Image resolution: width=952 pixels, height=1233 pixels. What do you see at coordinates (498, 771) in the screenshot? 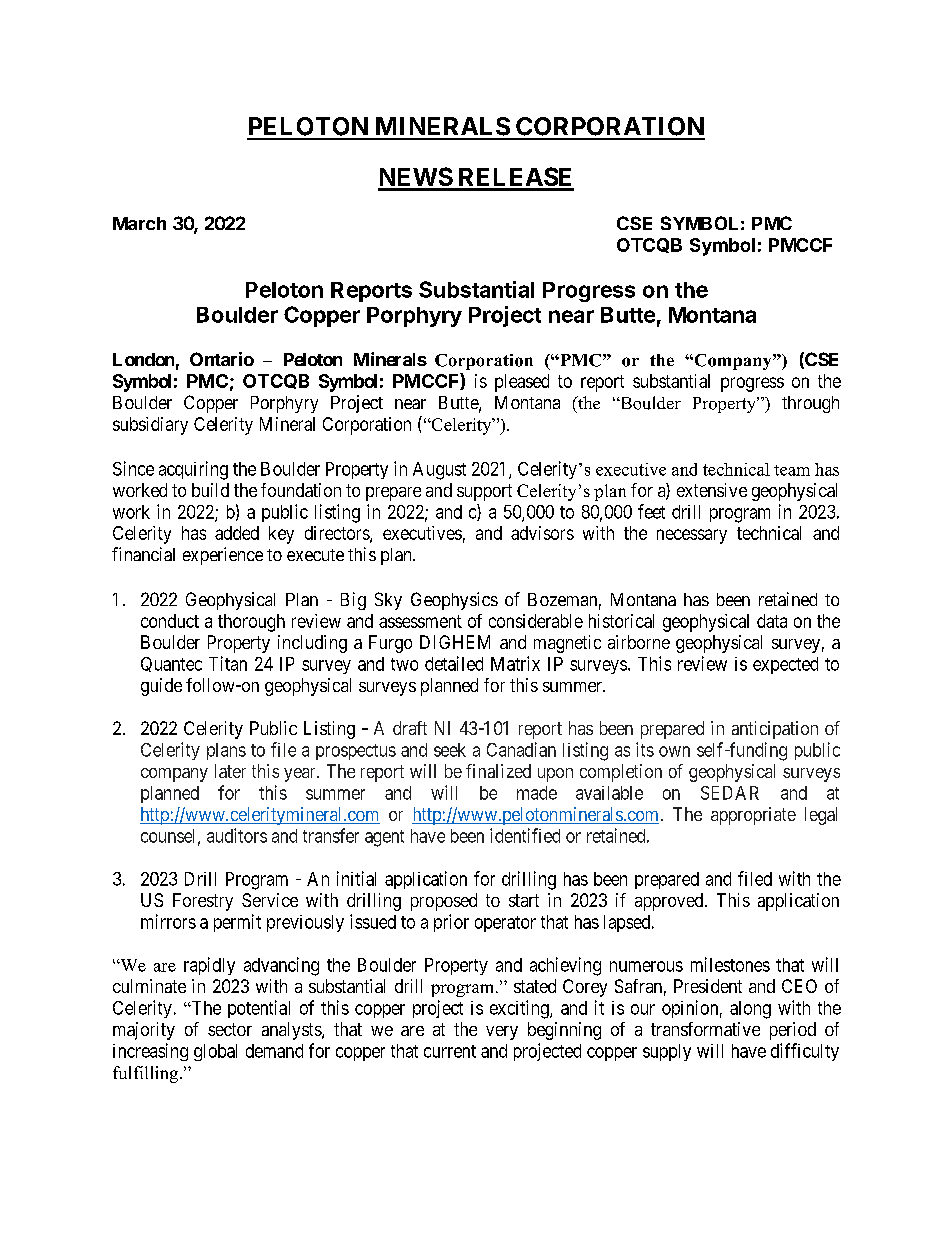
I see `finalized` at bounding box center [498, 771].
